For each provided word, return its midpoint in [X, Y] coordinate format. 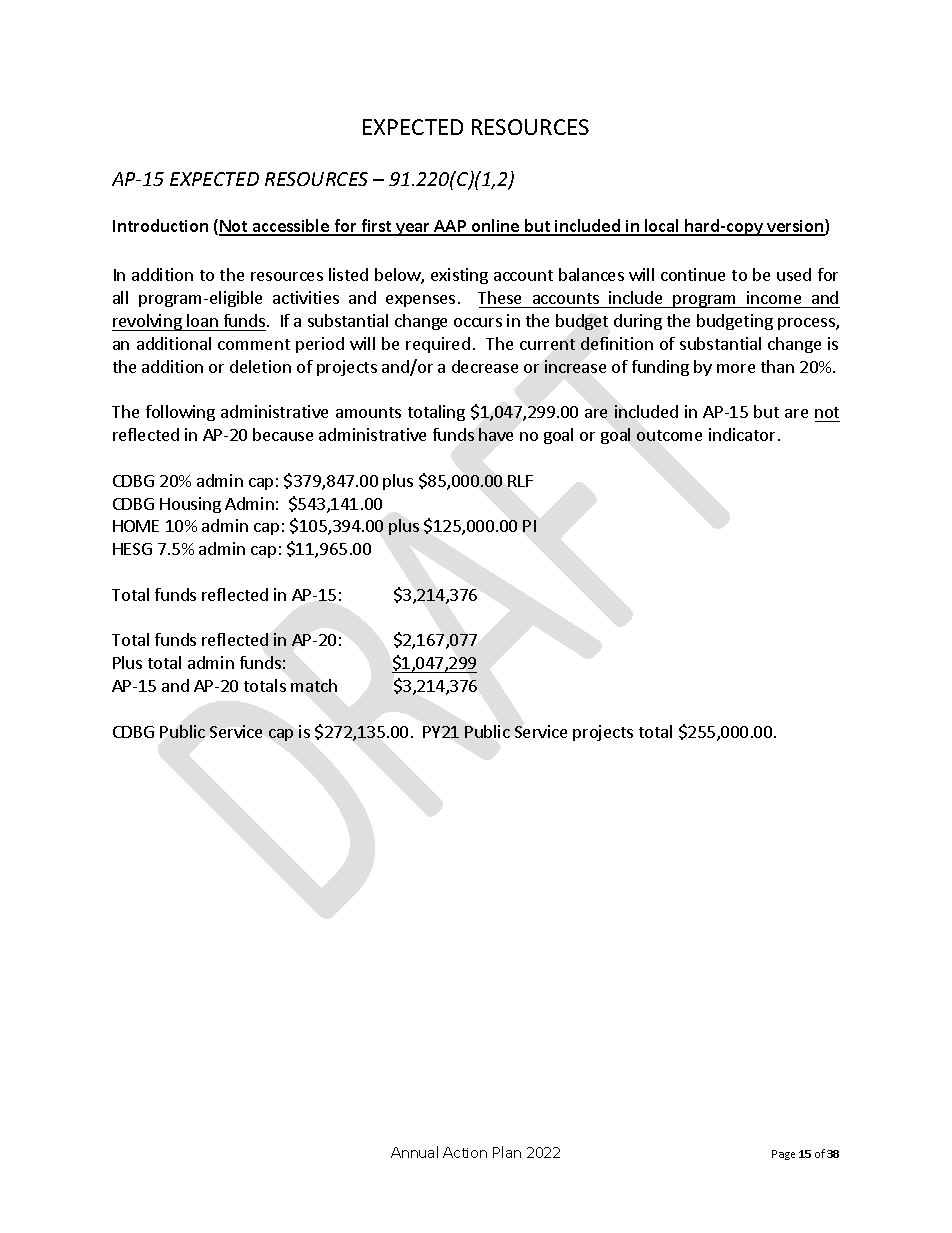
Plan [507, 1152]
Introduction [160, 225]
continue [693, 274]
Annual [414, 1152]
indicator [742, 434]
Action [465, 1152]
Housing [190, 505]
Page [783, 1155]
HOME [136, 526]
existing [459, 276]
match [314, 685]
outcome [669, 435]
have [496, 434]
